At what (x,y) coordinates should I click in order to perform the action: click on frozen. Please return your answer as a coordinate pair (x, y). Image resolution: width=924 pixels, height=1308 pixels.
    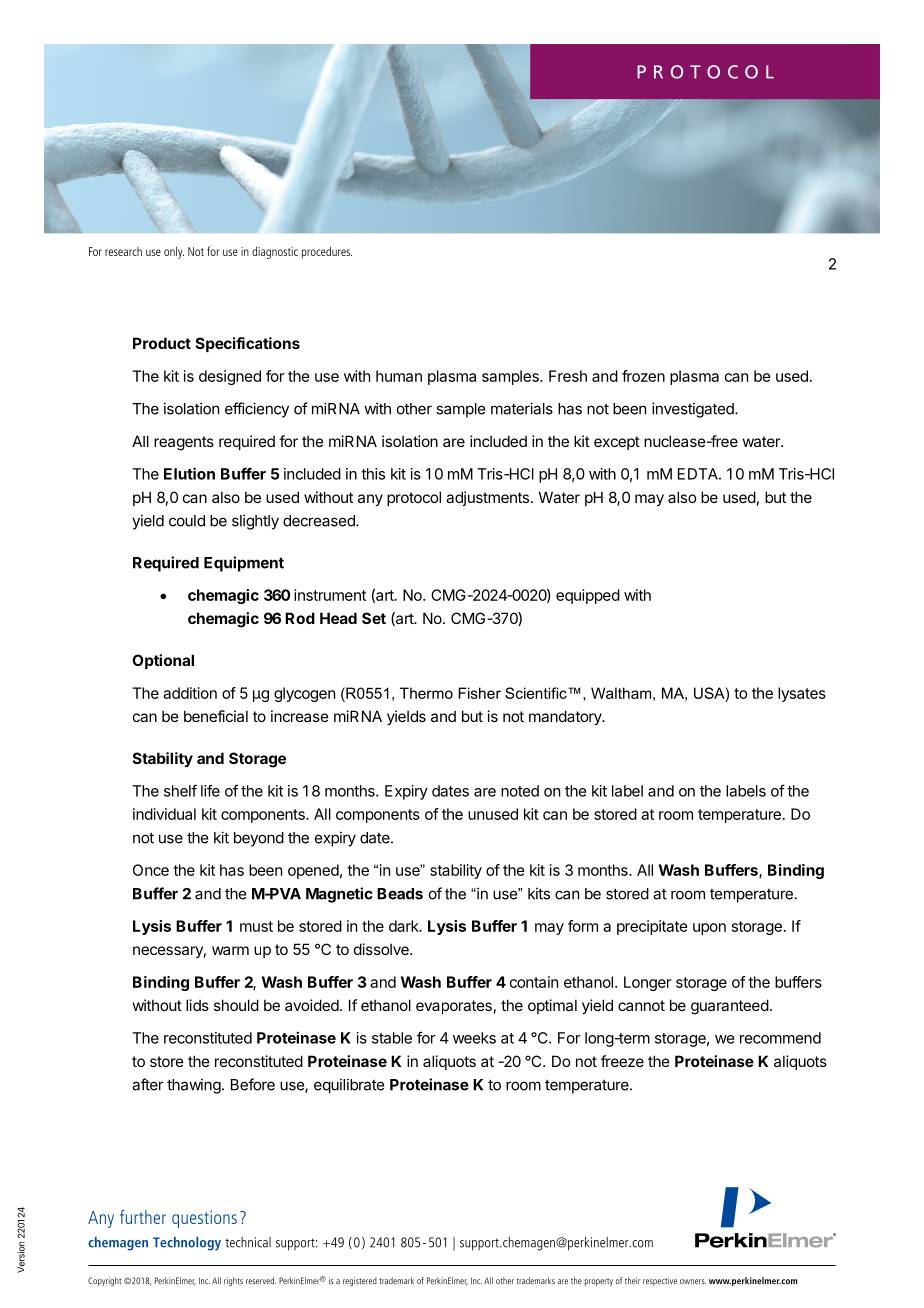
    Looking at the image, I should click on (643, 376).
